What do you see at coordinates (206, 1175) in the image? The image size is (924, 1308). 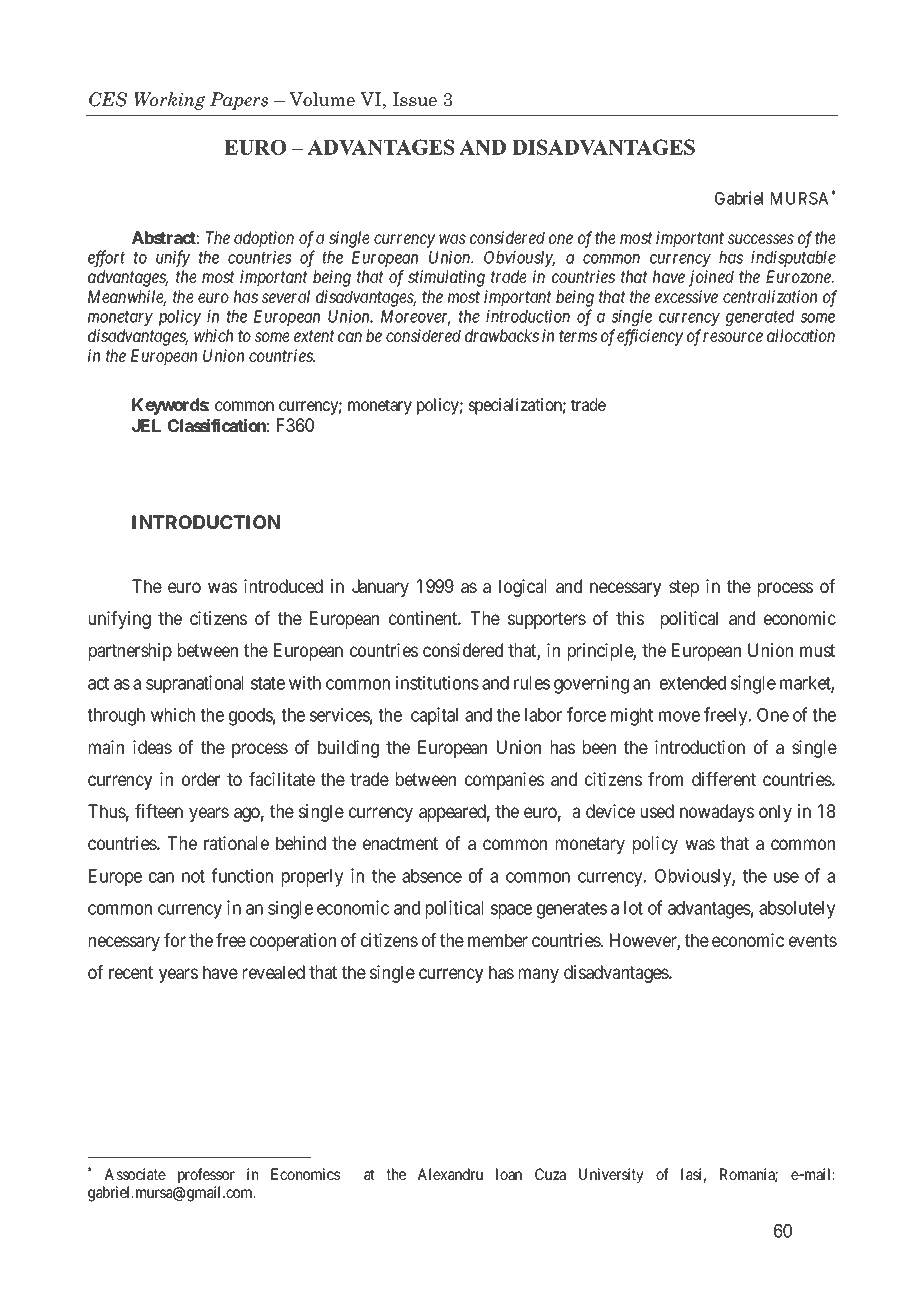 I see `professor` at bounding box center [206, 1175].
